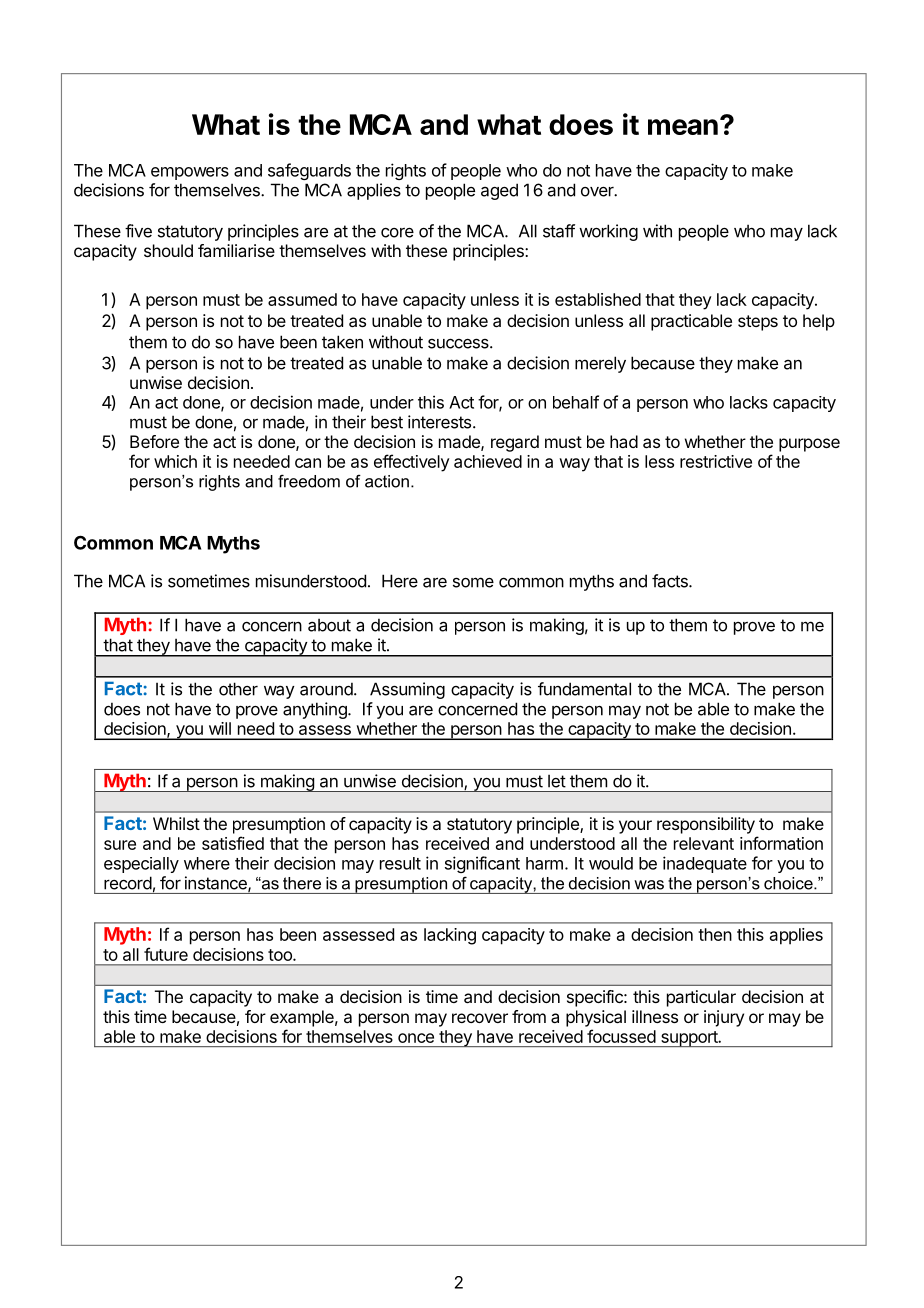  I want to click on empowers, so click(190, 173).
